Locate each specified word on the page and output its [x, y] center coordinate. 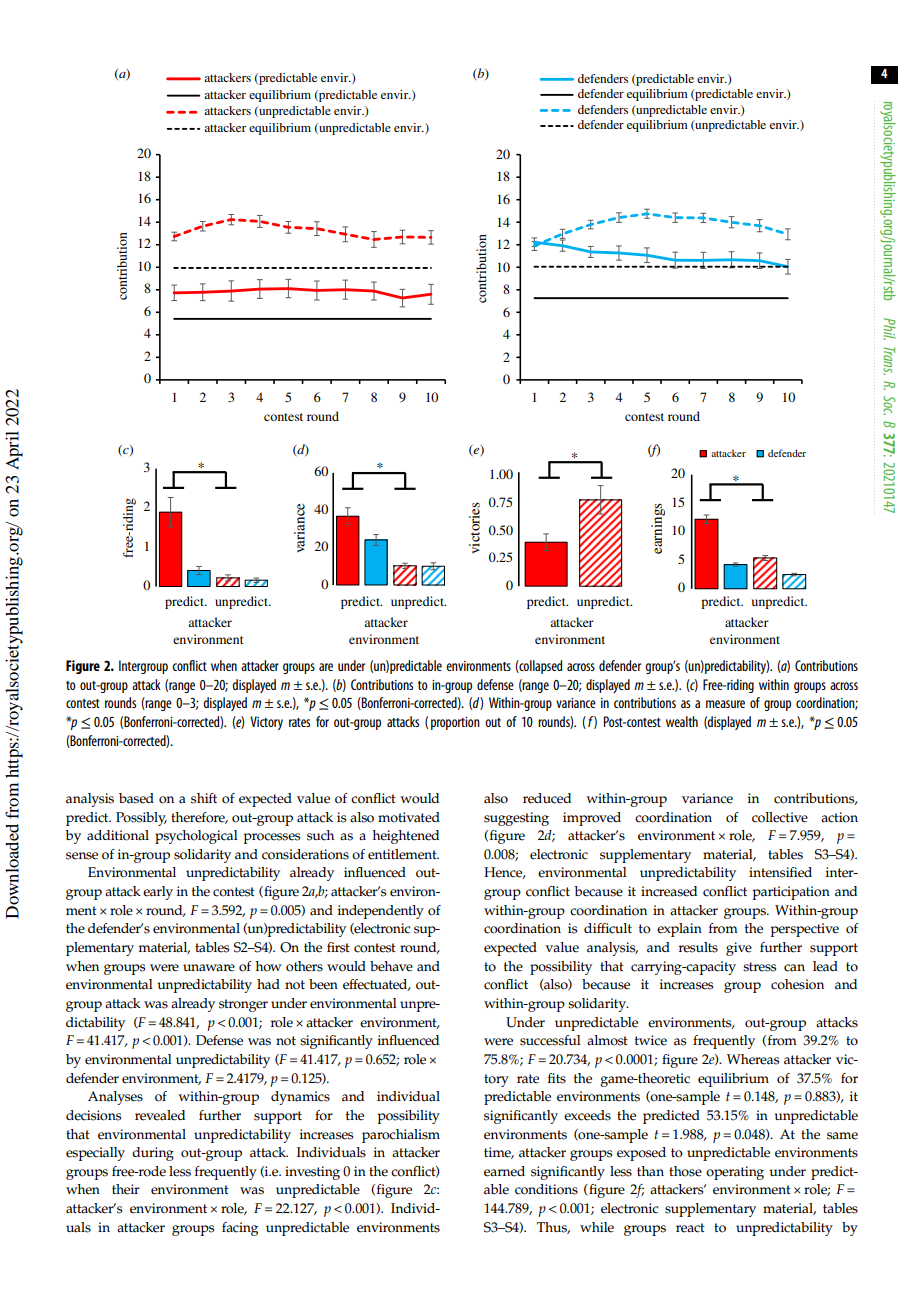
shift [204, 798]
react [690, 1228]
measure [725, 704]
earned [504, 1171]
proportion [455, 723]
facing [240, 1229]
